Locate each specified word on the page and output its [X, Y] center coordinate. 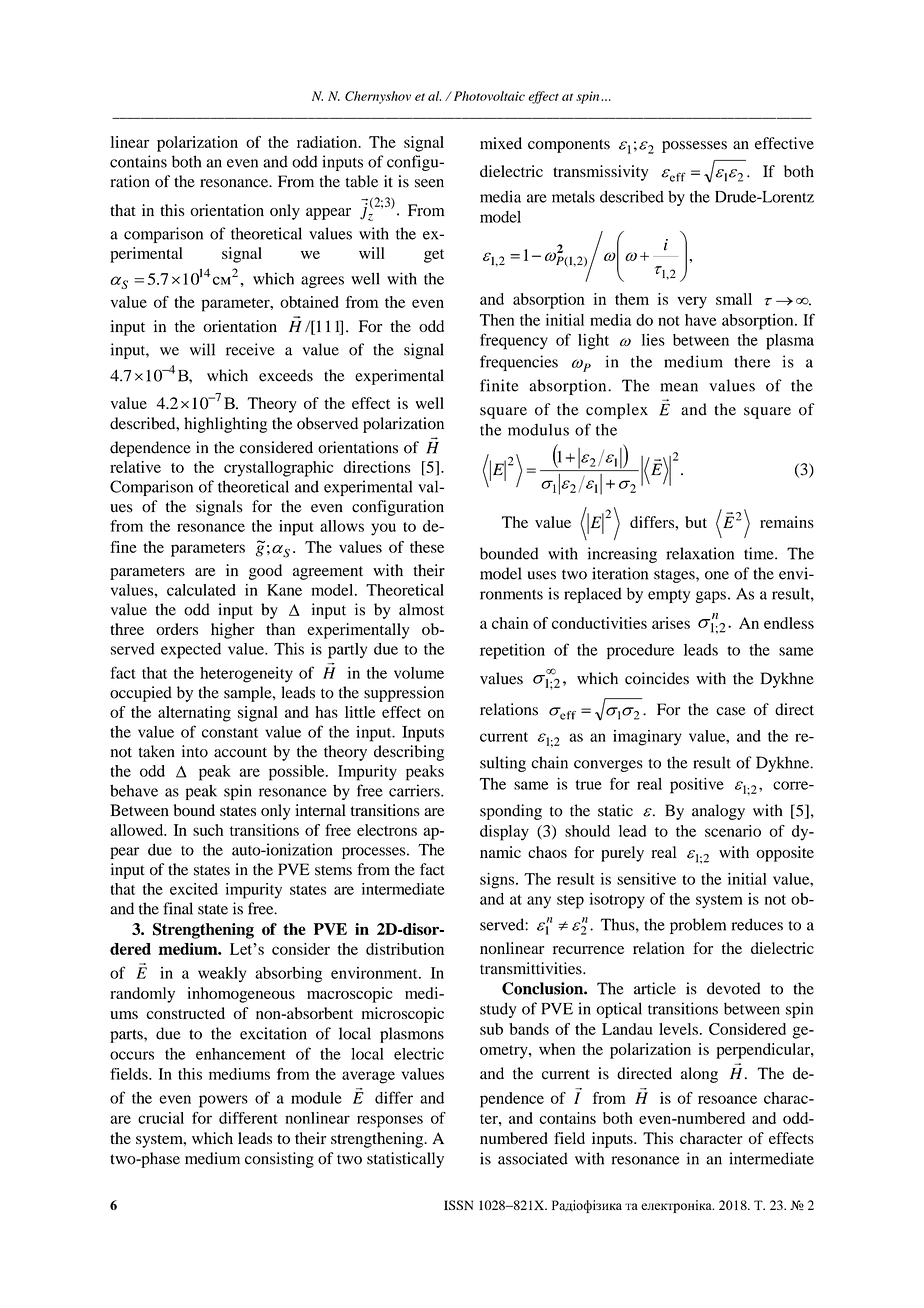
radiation [328, 142]
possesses [694, 147]
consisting [279, 1160]
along [699, 1075]
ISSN [458, 1205]
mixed [501, 143]
